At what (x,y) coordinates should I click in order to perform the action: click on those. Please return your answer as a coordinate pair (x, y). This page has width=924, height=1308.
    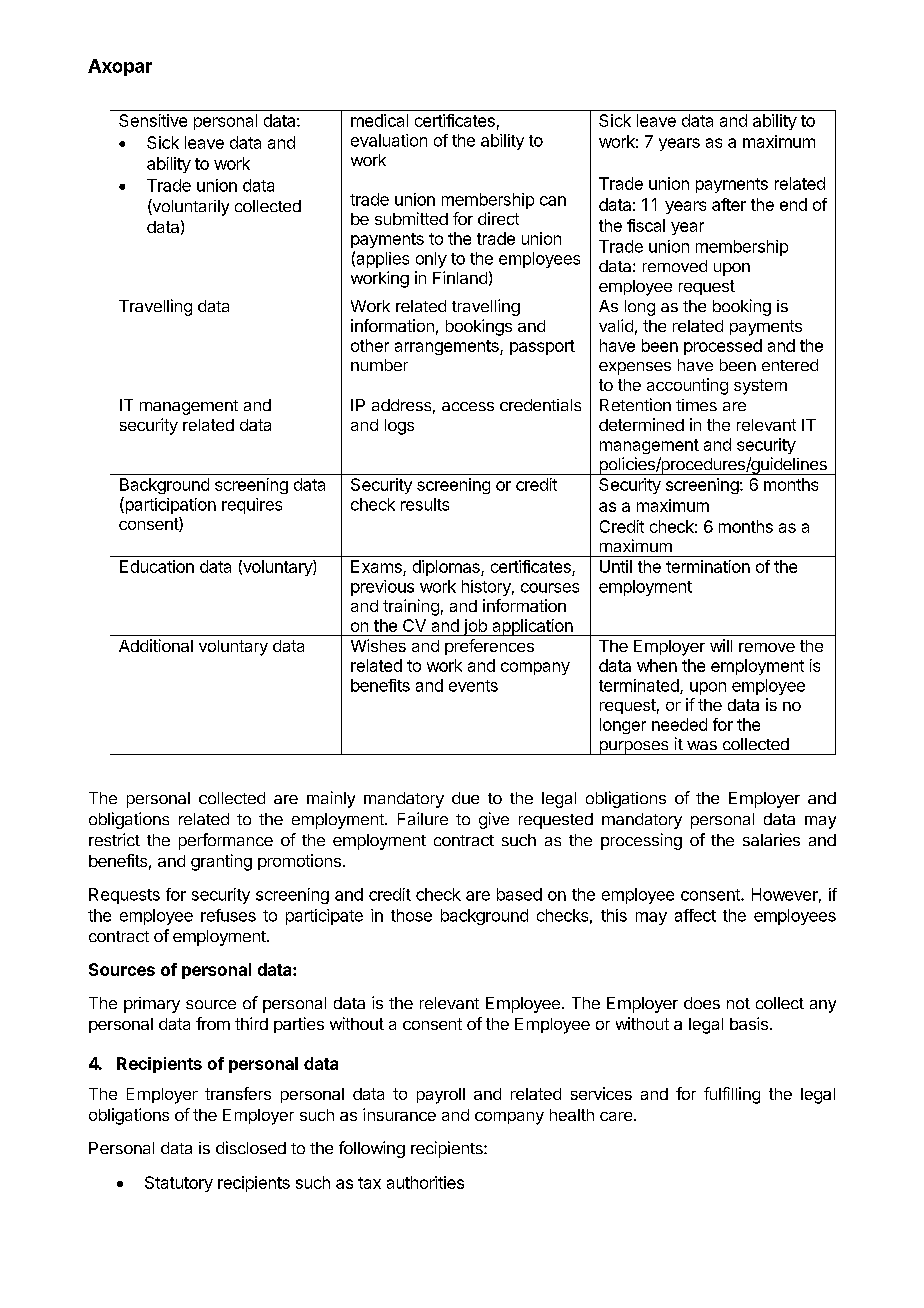
    Looking at the image, I should click on (411, 915).
